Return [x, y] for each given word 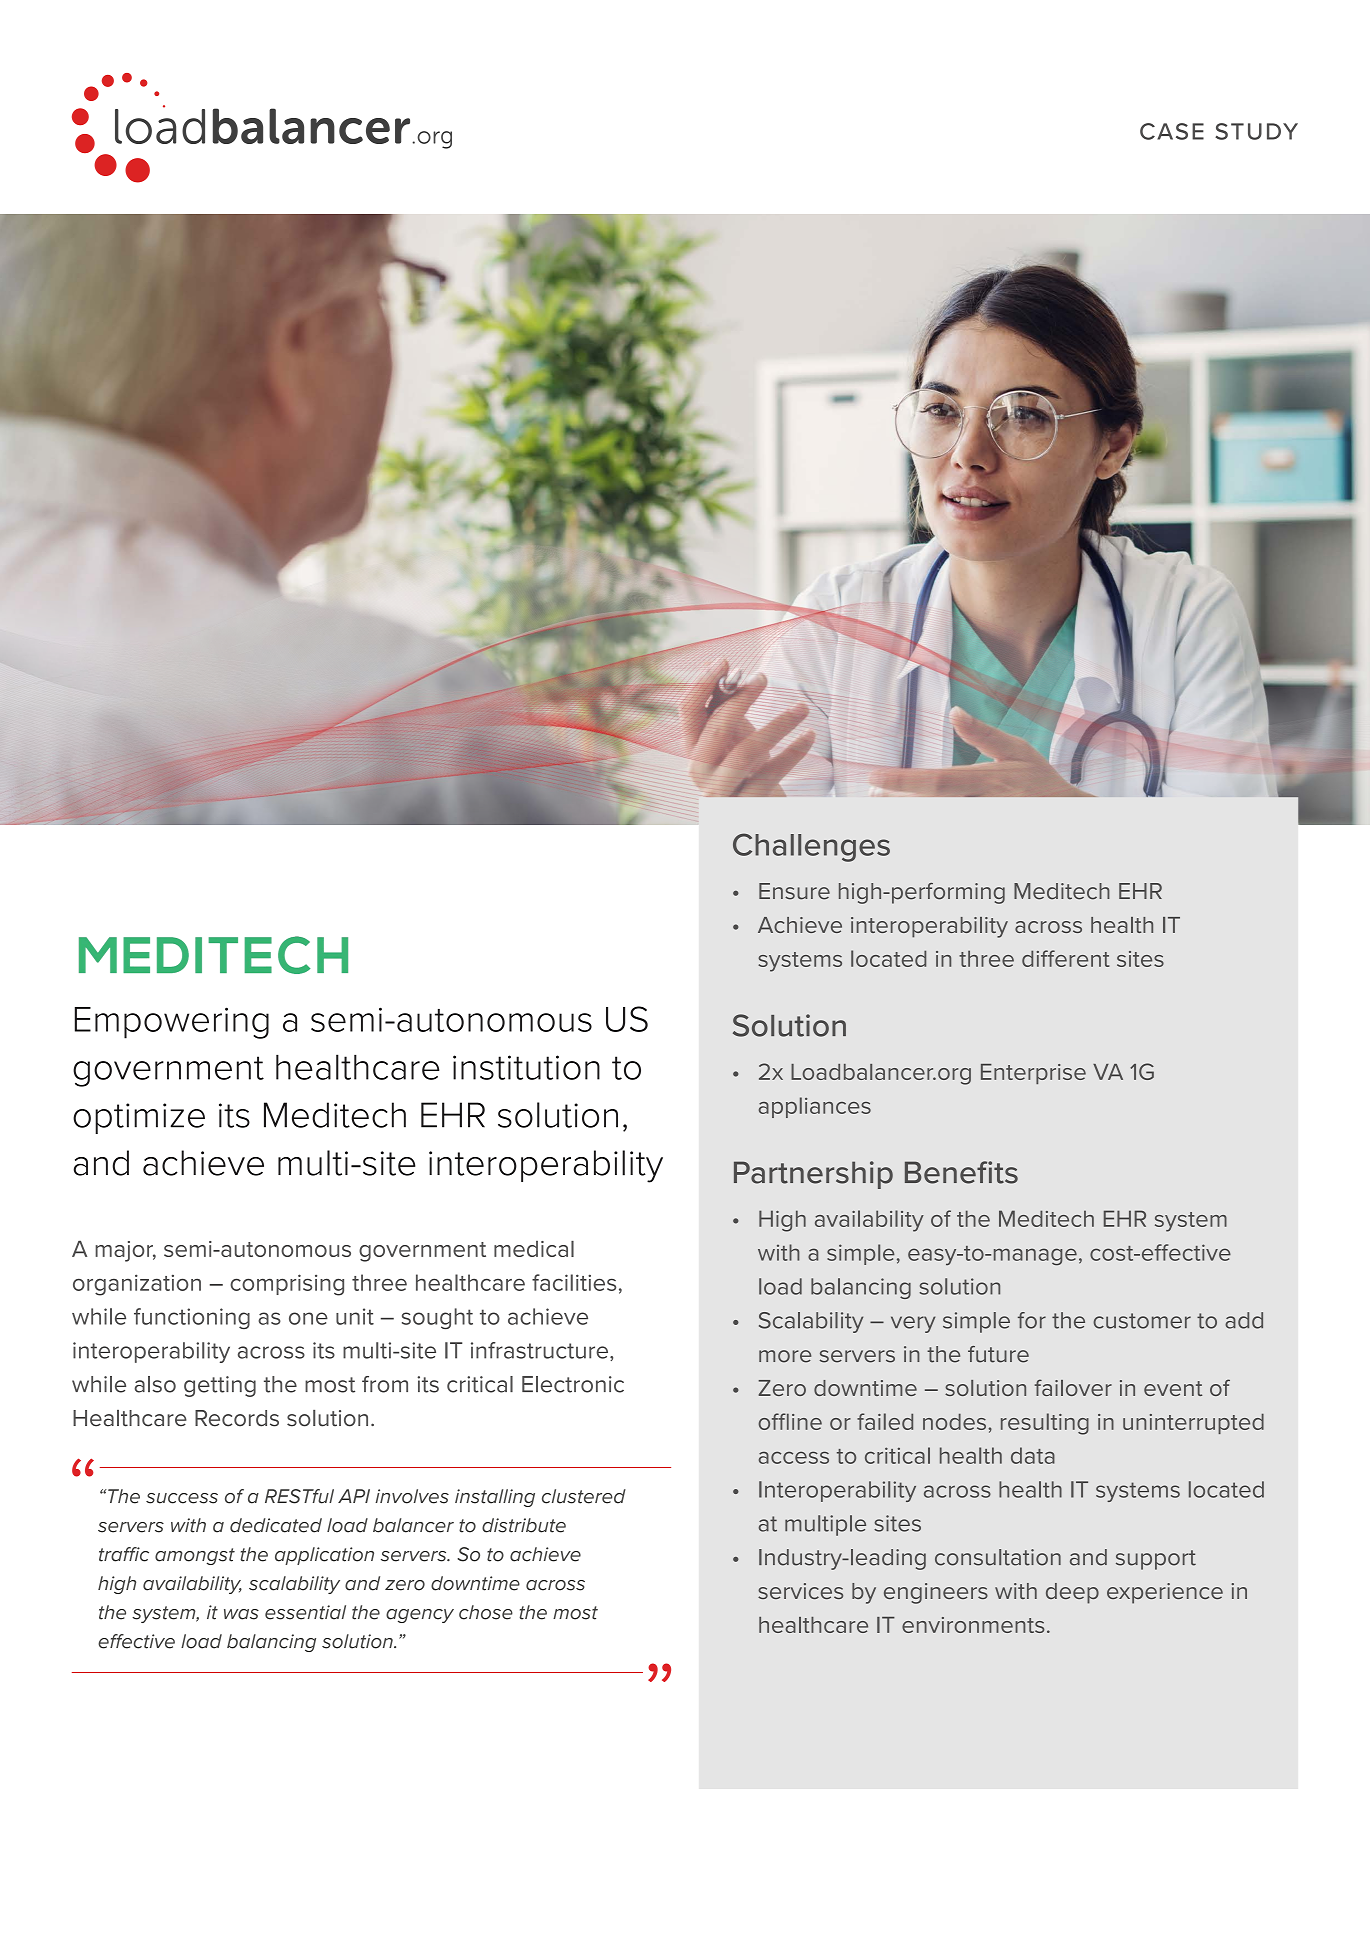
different [1066, 958]
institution [526, 1067]
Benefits [961, 1172]
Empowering [172, 1023]
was [241, 1614]
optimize [139, 1118]
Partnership [813, 1175]
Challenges [811, 847]
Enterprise [1033, 1074]
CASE [1172, 131]
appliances [815, 1107]
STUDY [1256, 131]
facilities [574, 1282]
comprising [287, 1285]
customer [1142, 1321]
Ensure [794, 891]
